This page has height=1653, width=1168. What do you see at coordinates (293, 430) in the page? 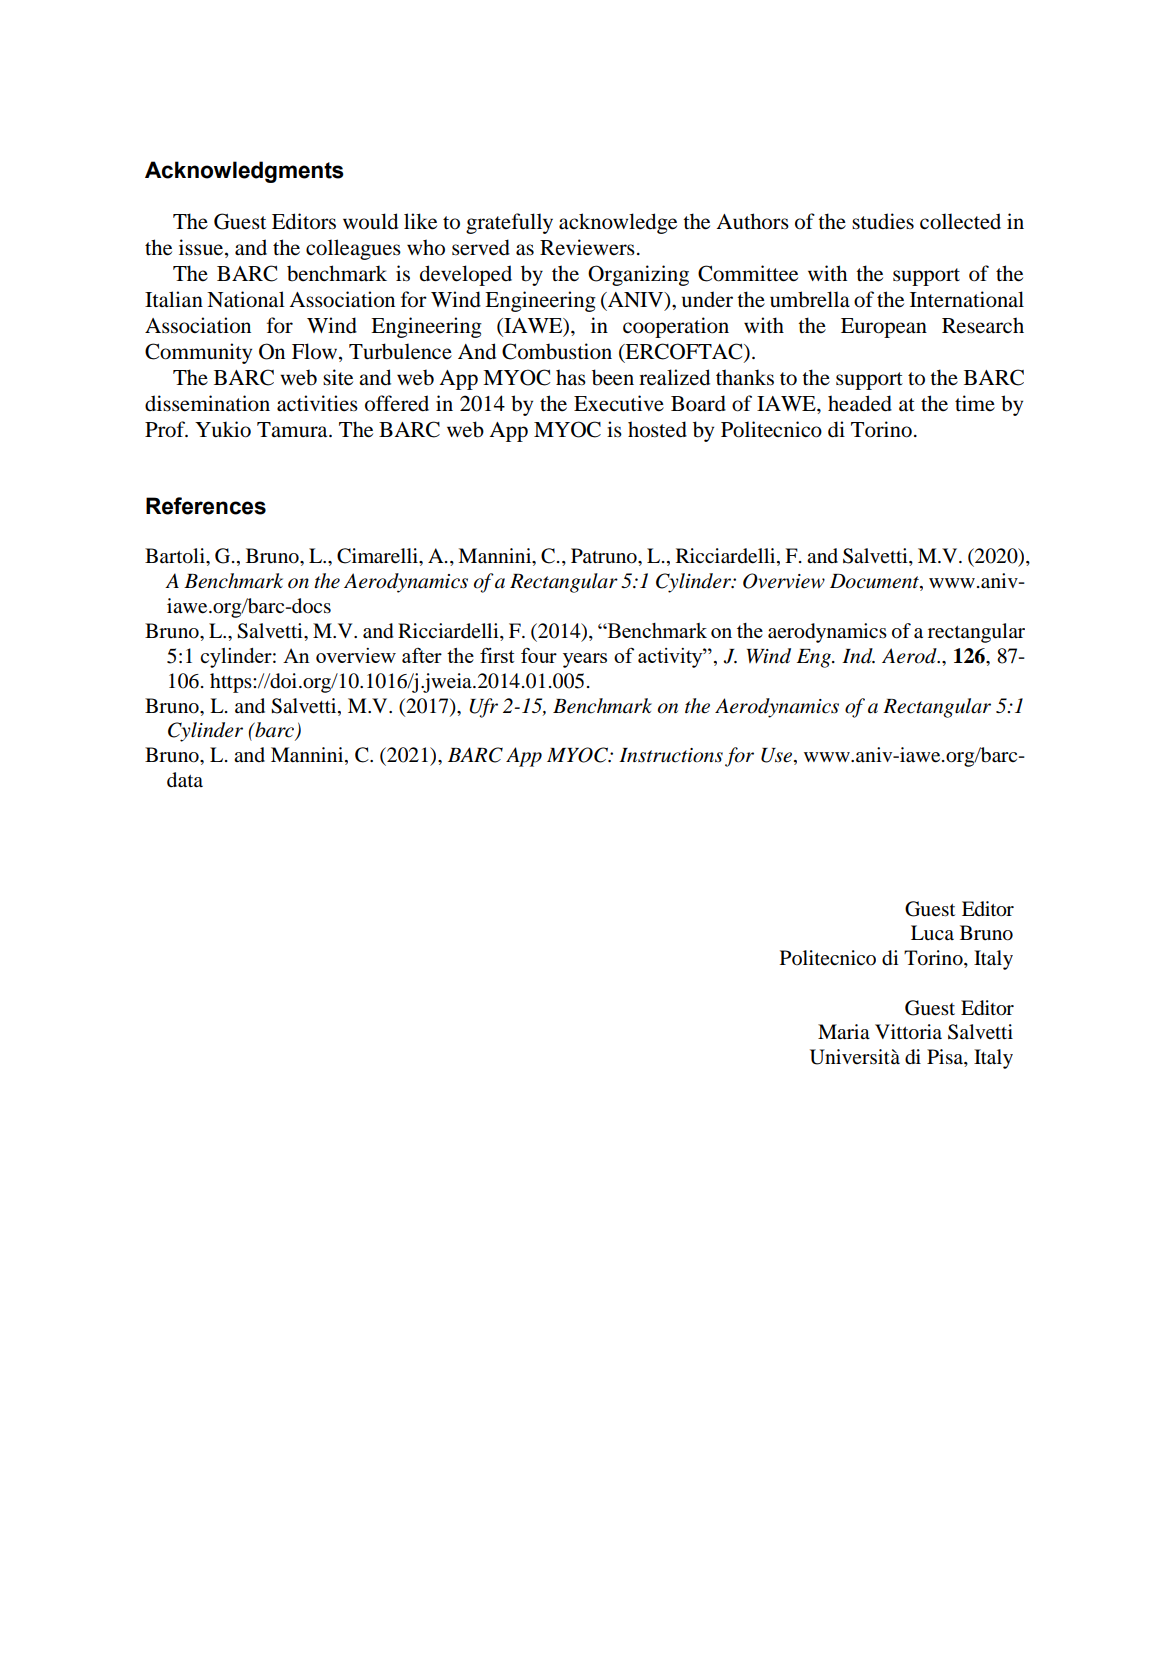
I see `Tamura` at bounding box center [293, 430].
